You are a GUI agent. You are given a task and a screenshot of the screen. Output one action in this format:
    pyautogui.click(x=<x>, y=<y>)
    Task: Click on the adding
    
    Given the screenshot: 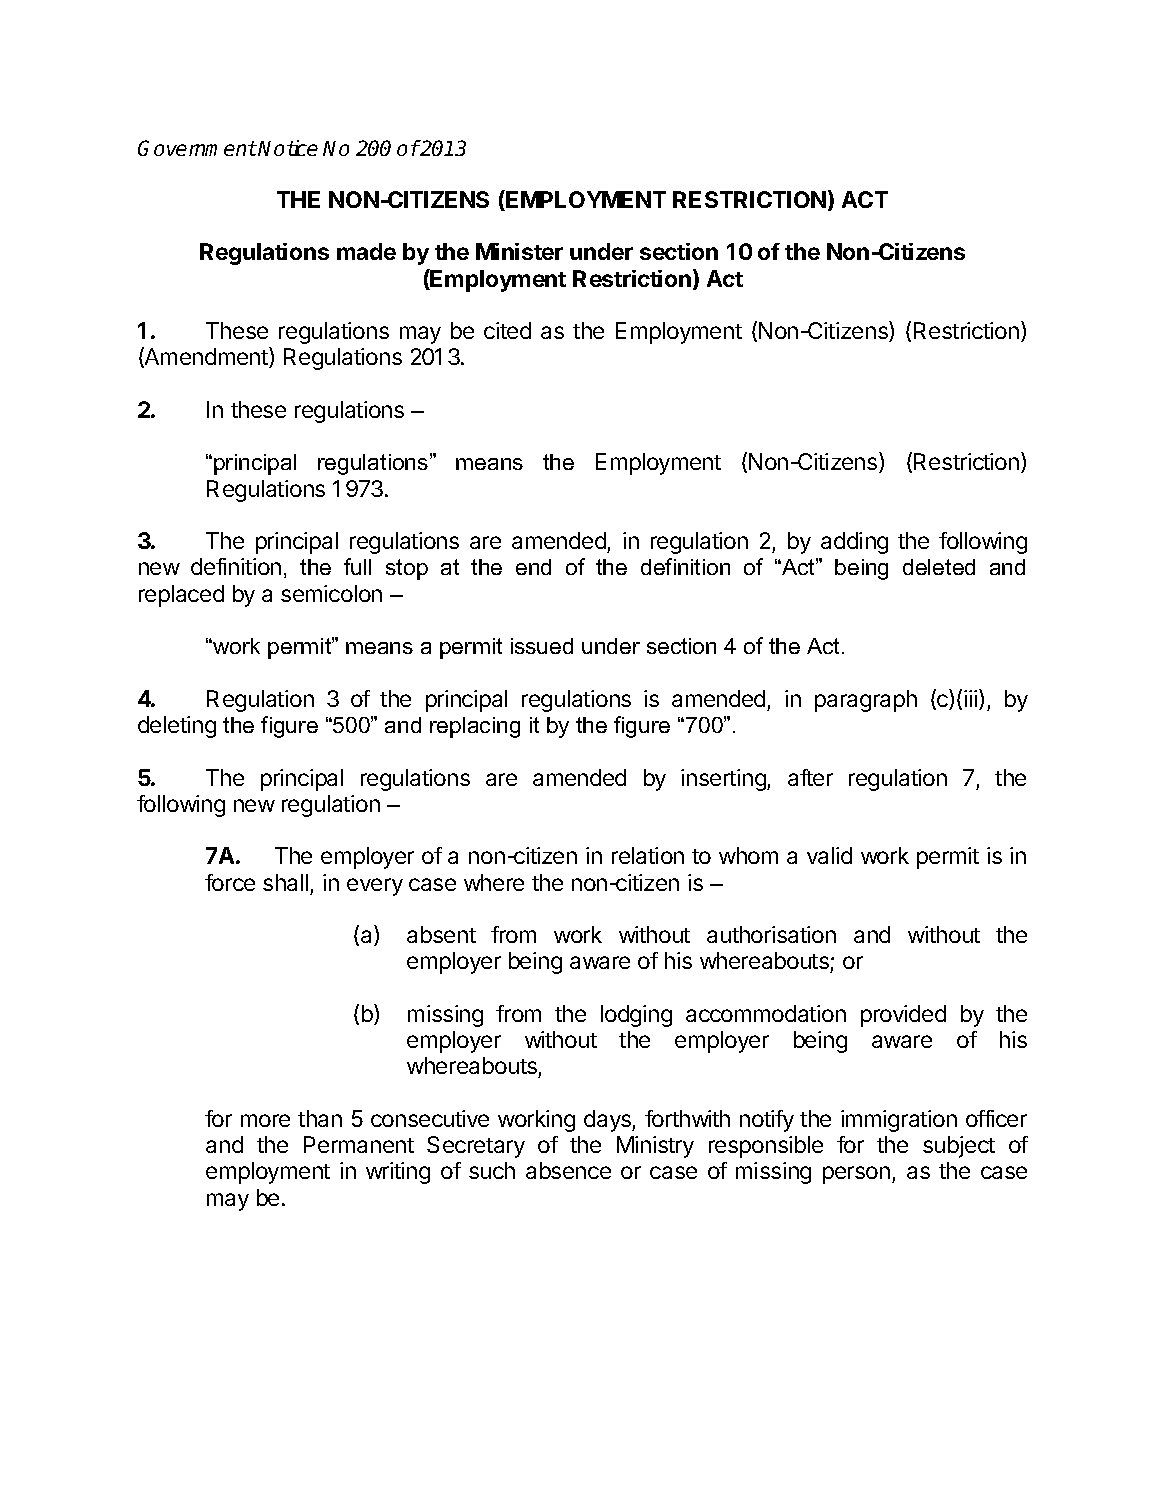 What is the action you would take?
    pyautogui.click(x=854, y=543)
